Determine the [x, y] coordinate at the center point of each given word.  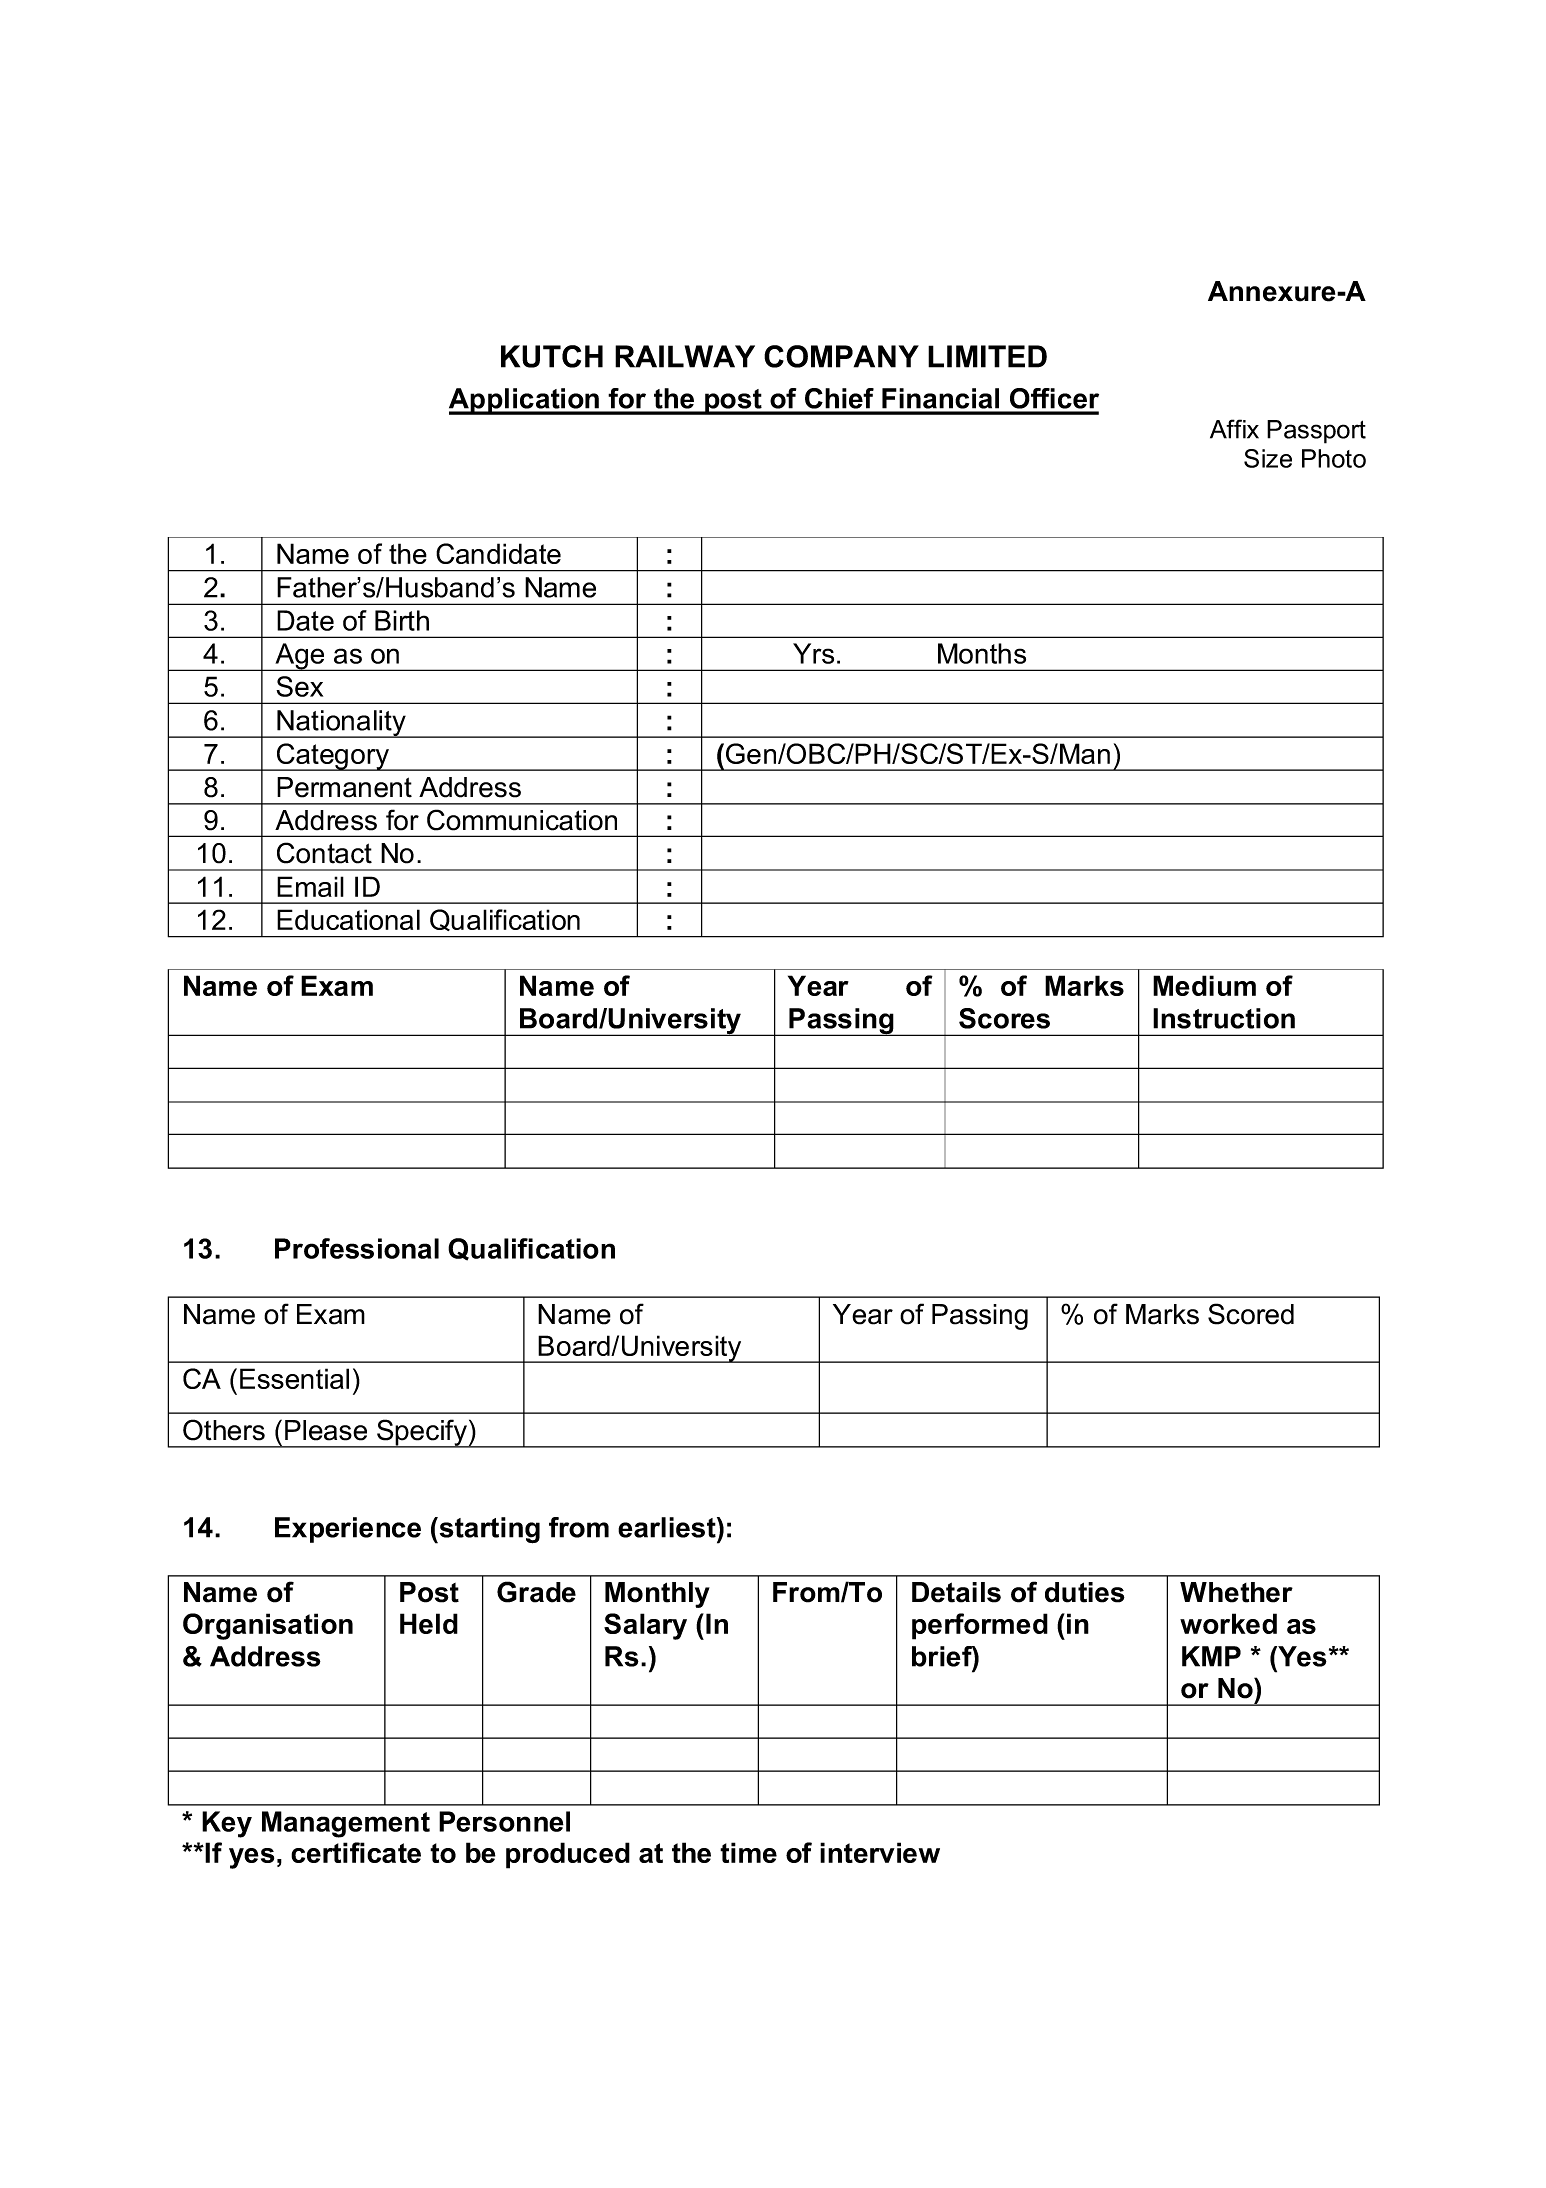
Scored [1251, 1314]
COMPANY [841, 356]
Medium [1204, 985]
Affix [1234, 429]
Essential [294, 1378]
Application [525, 401]
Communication [522, 820]
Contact [324, 853]
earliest [668, 1527]
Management [346, 1824]
